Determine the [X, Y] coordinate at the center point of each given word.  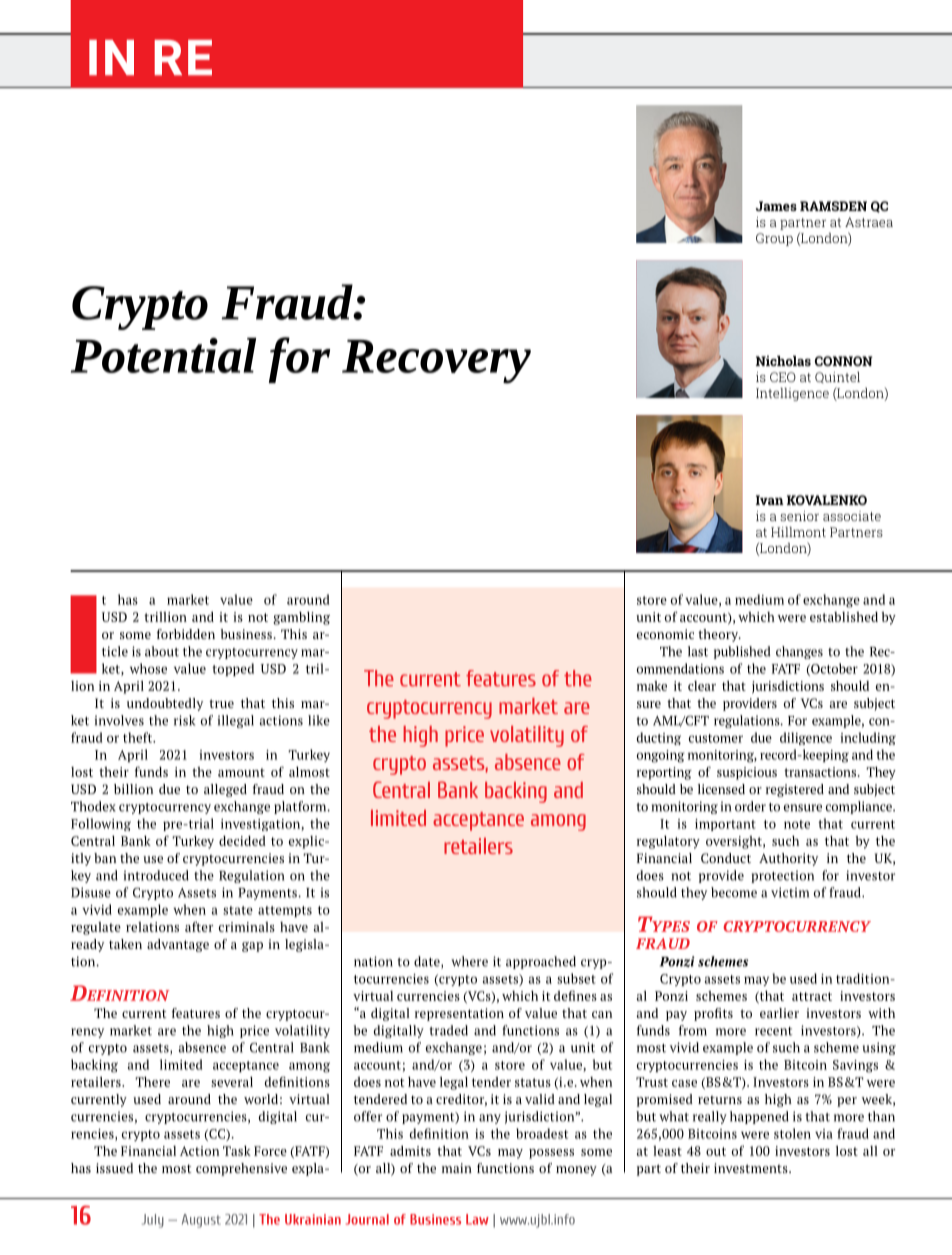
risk [184, 720]
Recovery [436, 361]
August [201, 1221]
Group [774, 239]
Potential [163, 355]
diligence [806, 738]
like [319, 720]
